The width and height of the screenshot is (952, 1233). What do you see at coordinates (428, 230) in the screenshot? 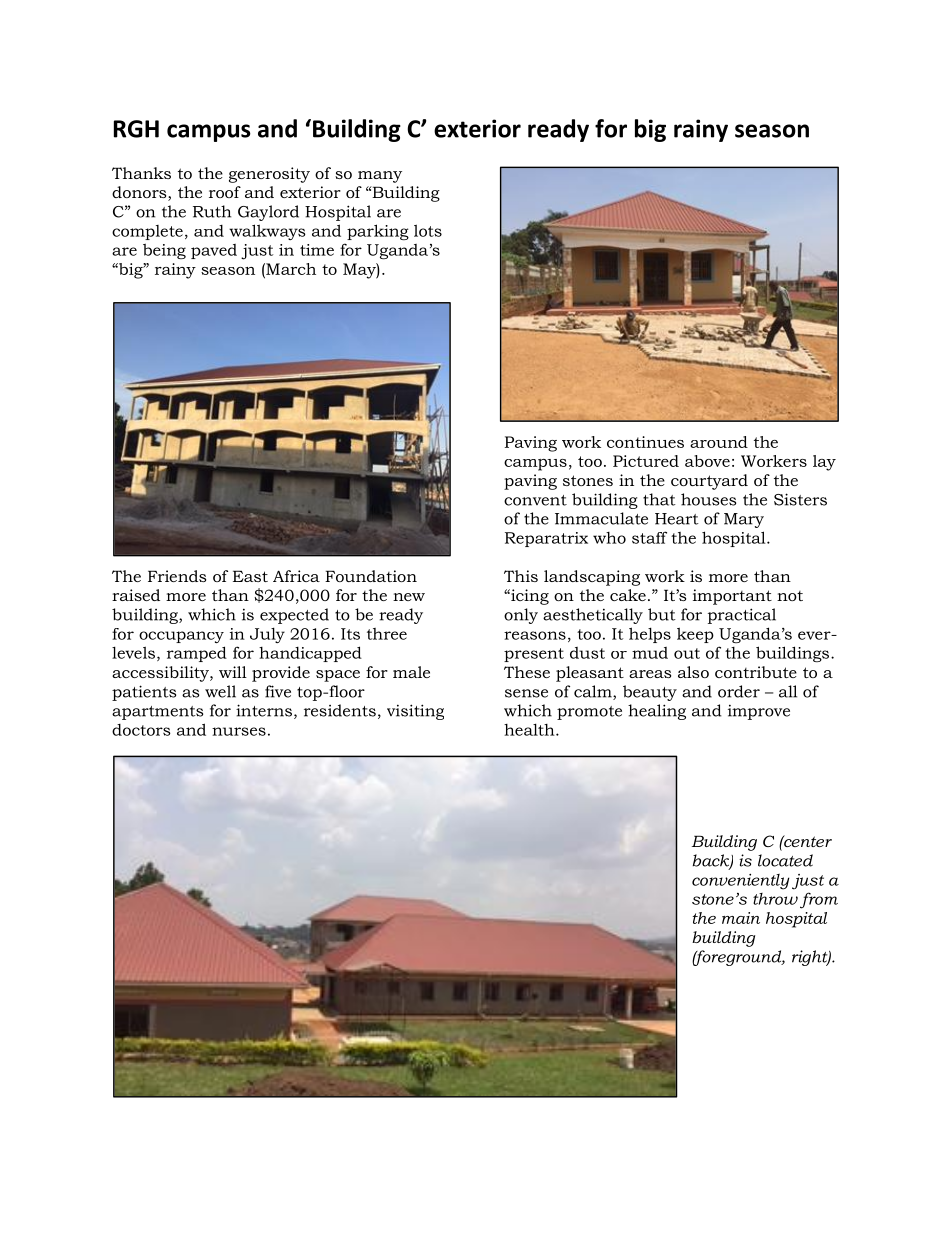
I see `lots` at bounding box center [428, 230].
